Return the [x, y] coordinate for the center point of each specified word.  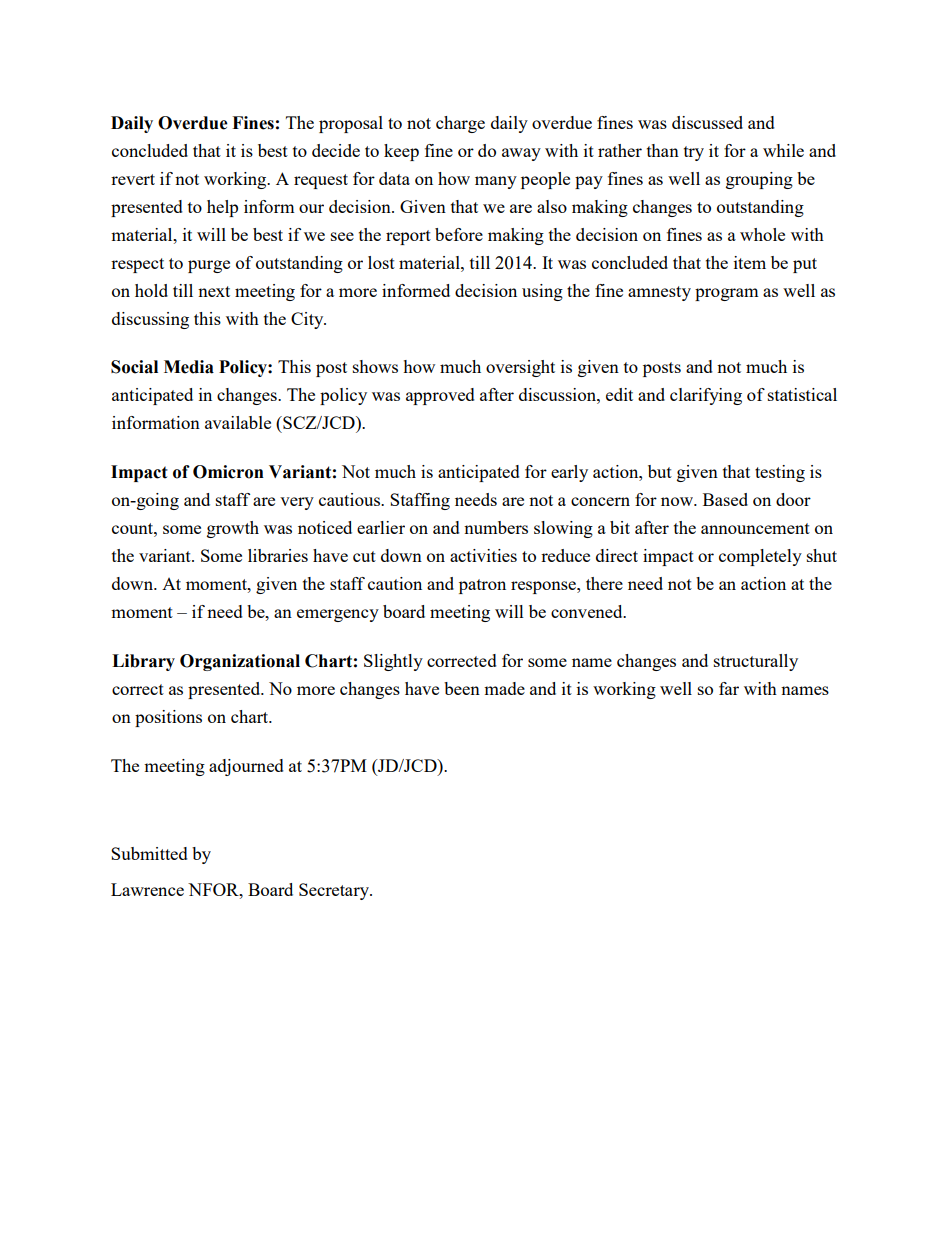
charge [460, 124]
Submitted [149, 853]
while [783, 150]
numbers [496, 527]
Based [725, 499]
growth [233, 529]
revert [133, 179]
